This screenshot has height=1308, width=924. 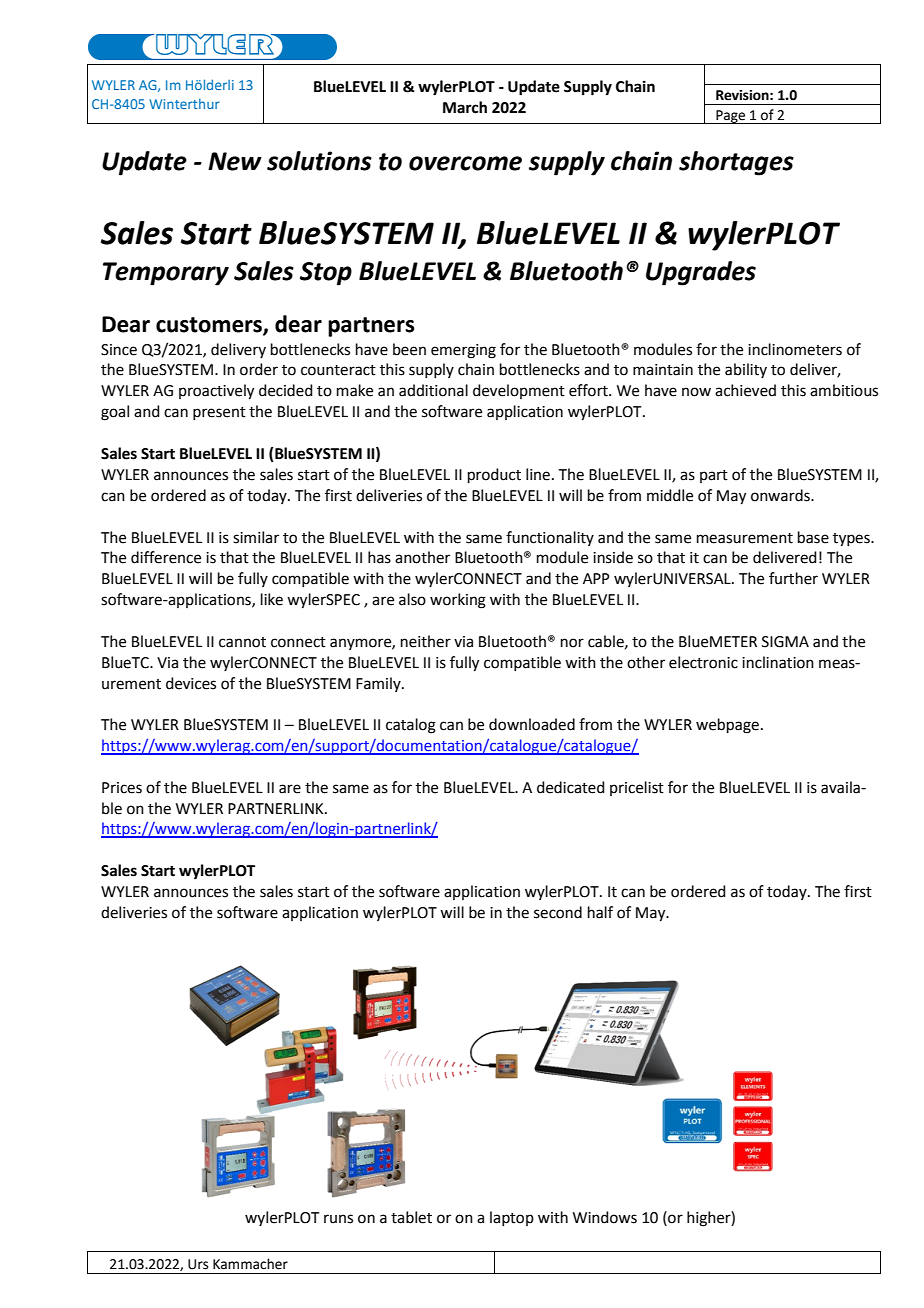 What do you see at coordinates (746, 370) in the screenshot?
I see `ability` at bounding box center [746, 370].
